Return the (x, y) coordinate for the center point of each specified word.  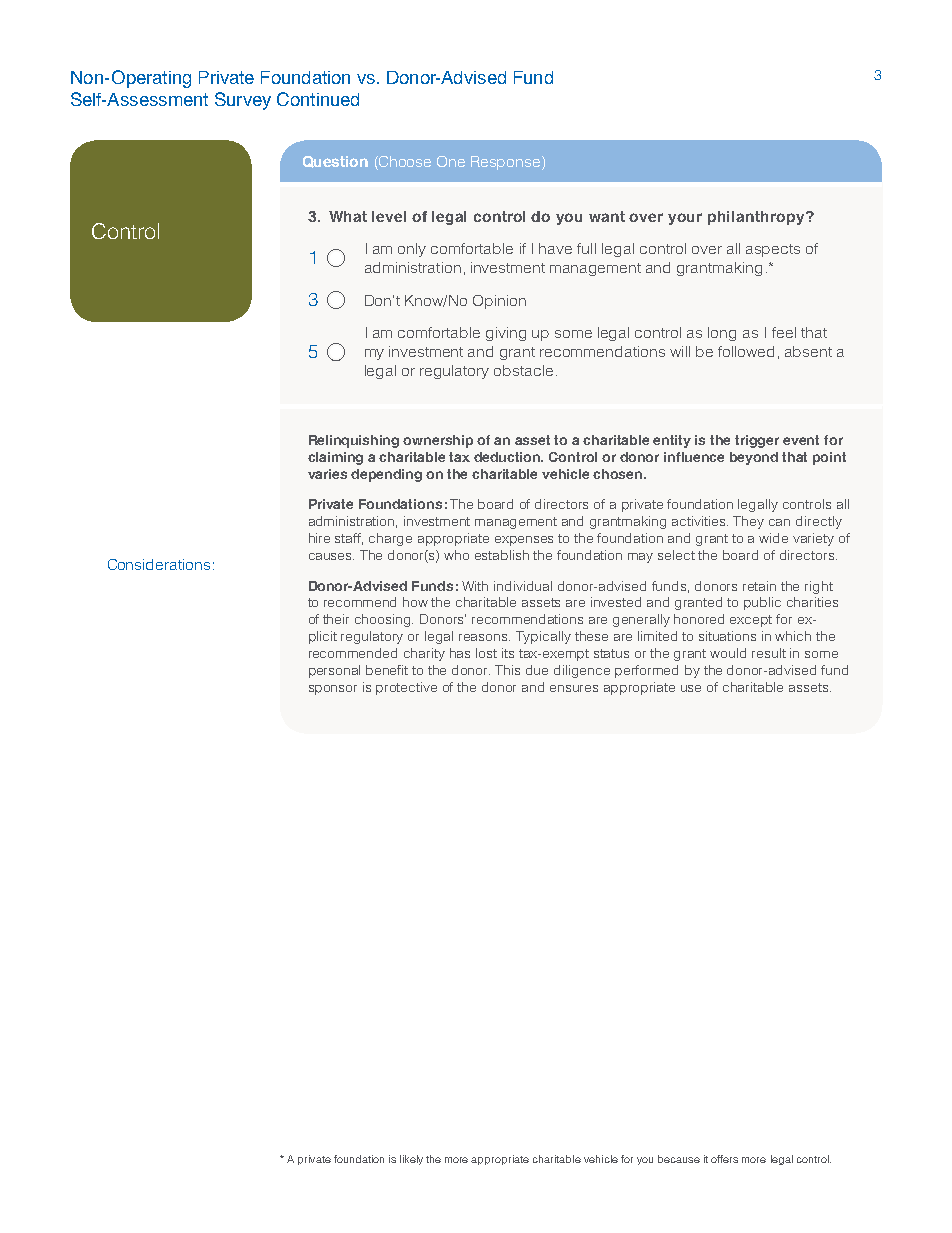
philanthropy (757, 218)
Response (505, 163)
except (751, 621)
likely (411, 1160)
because (679, 1159)
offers (724, 1159)
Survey (243, 101)
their (336, 619)
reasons (484, 637)
